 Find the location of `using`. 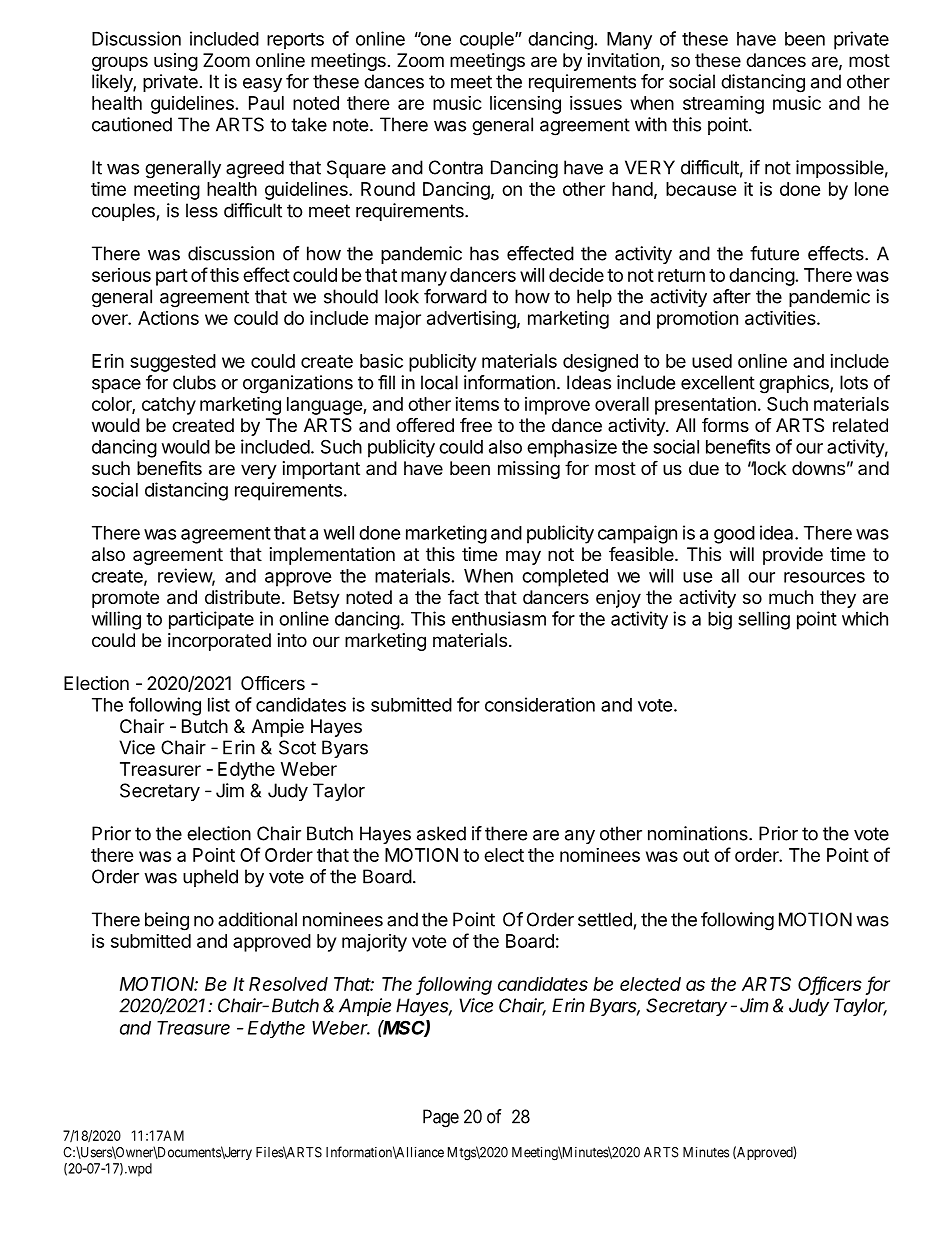

using is located at coordinates (176, 62).
